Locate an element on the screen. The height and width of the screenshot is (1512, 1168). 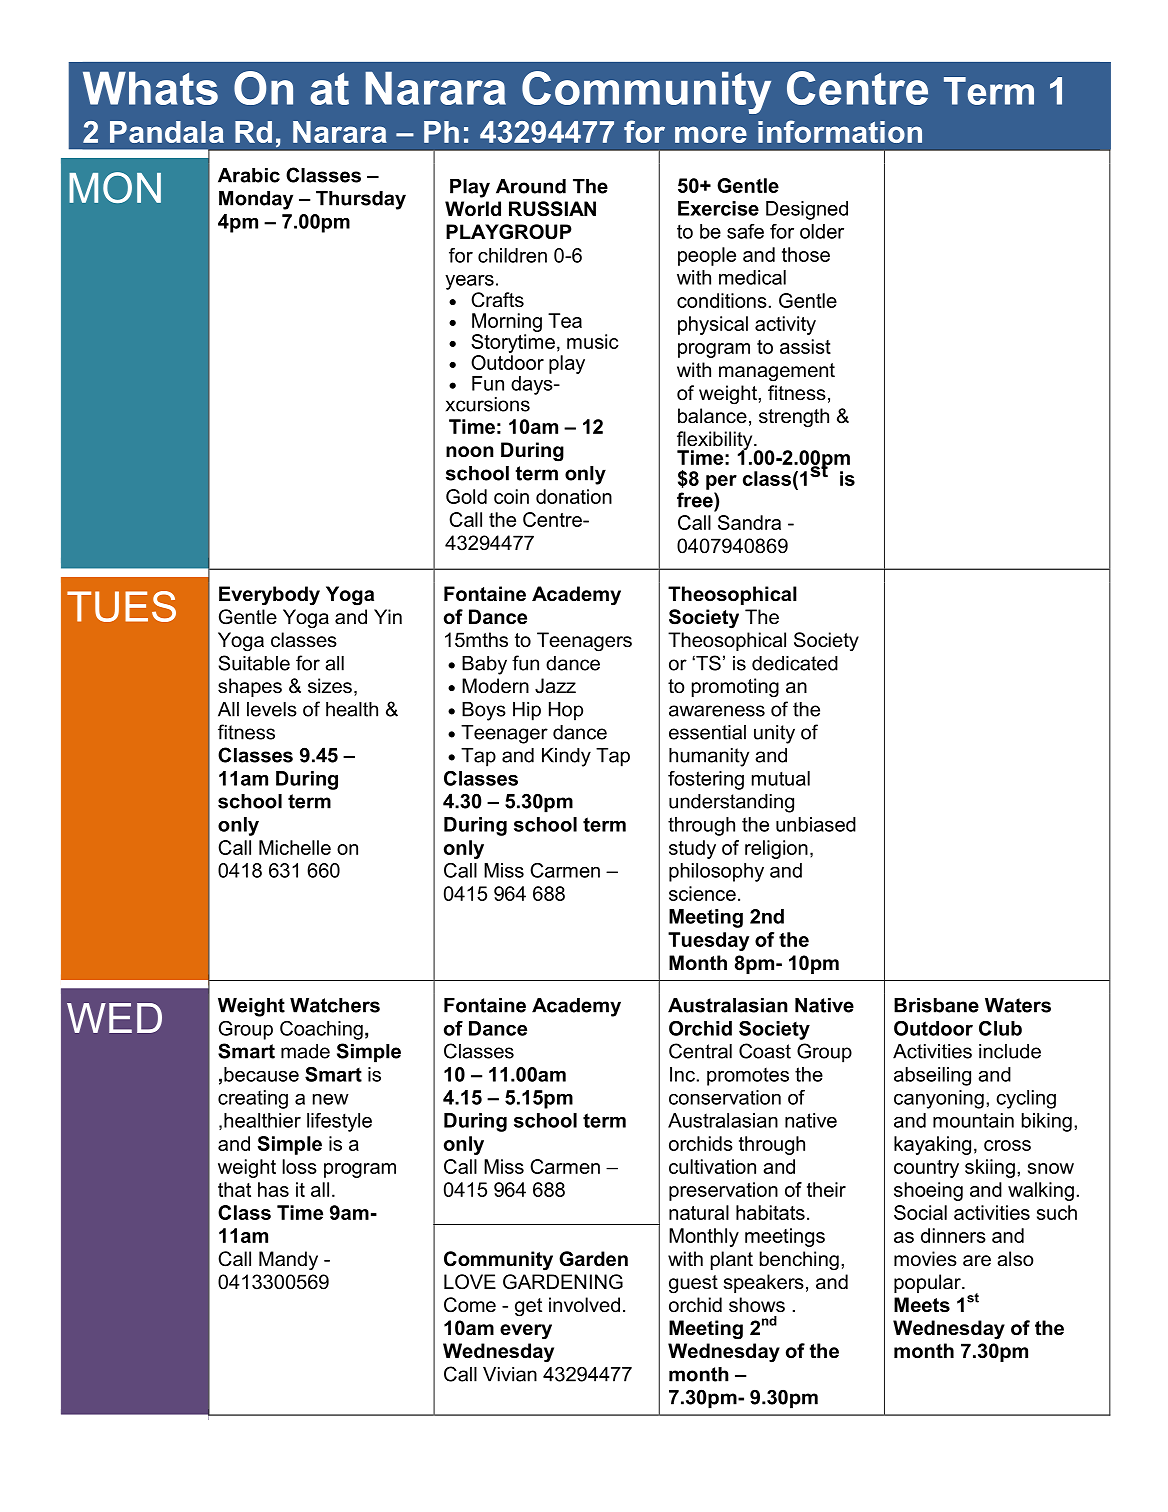
Mandy is located at coordinates (288, 1260).
